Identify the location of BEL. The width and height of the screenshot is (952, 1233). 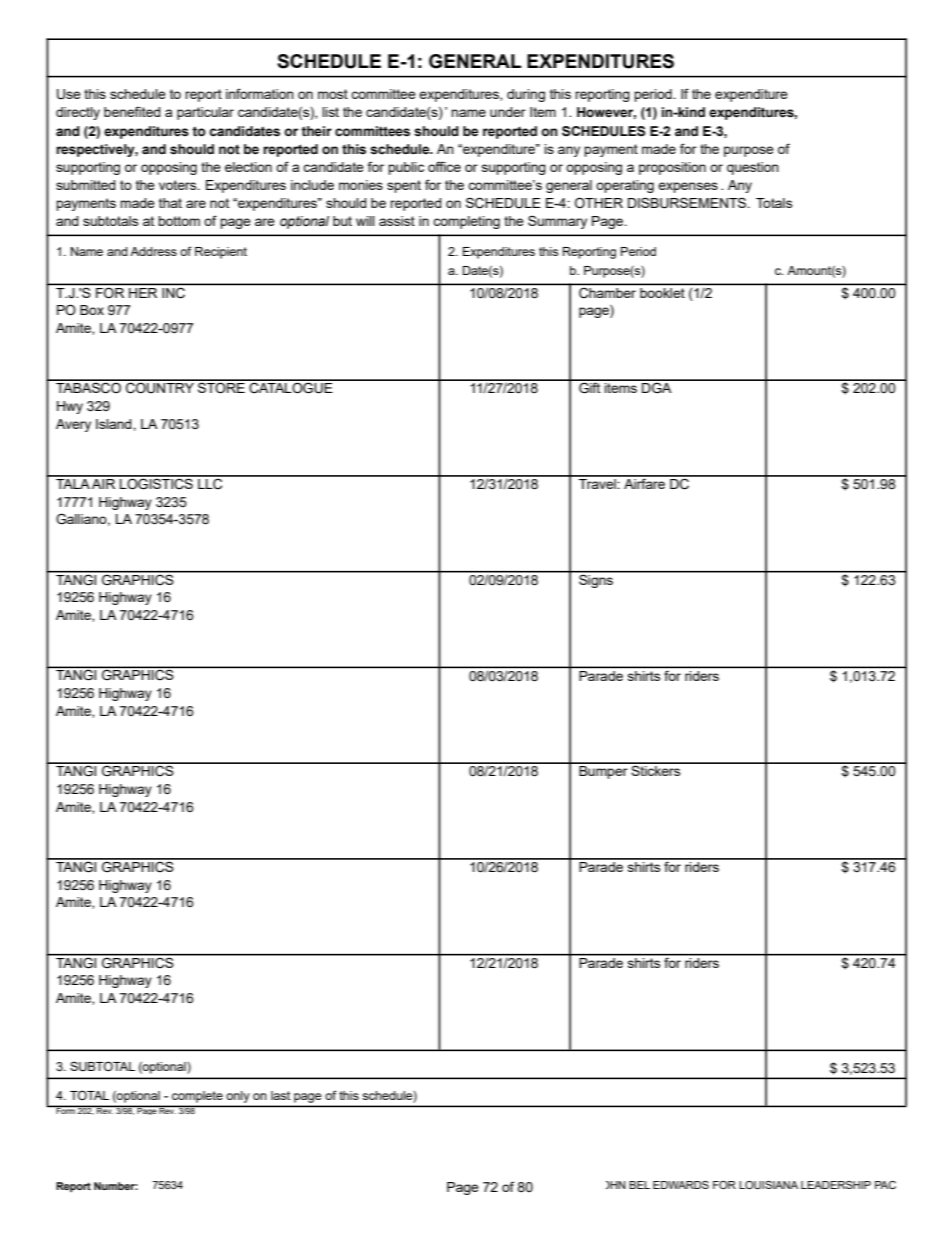
(639, 1185).
